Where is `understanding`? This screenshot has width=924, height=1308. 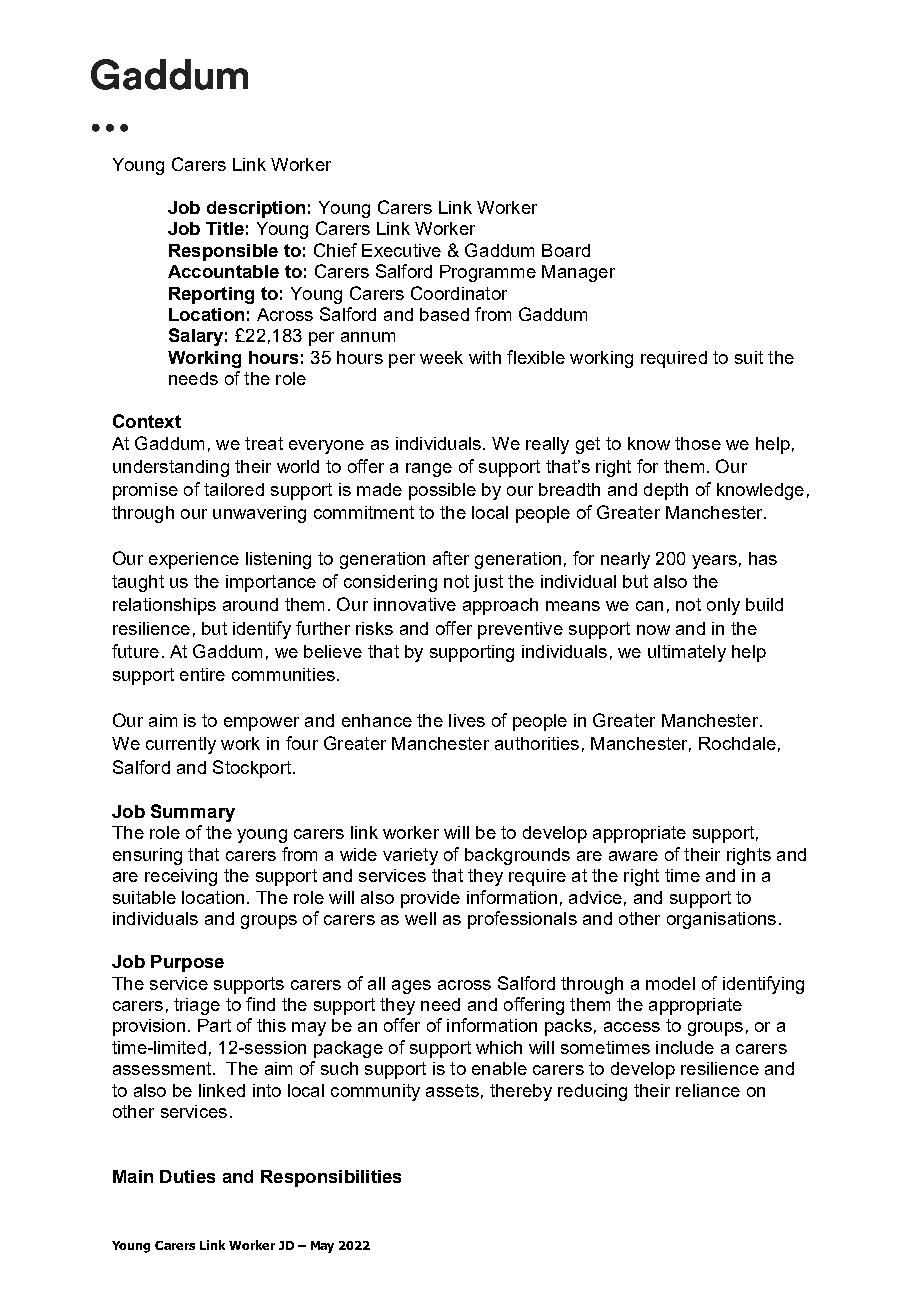
understanding is located at coordinates (171, 468).
